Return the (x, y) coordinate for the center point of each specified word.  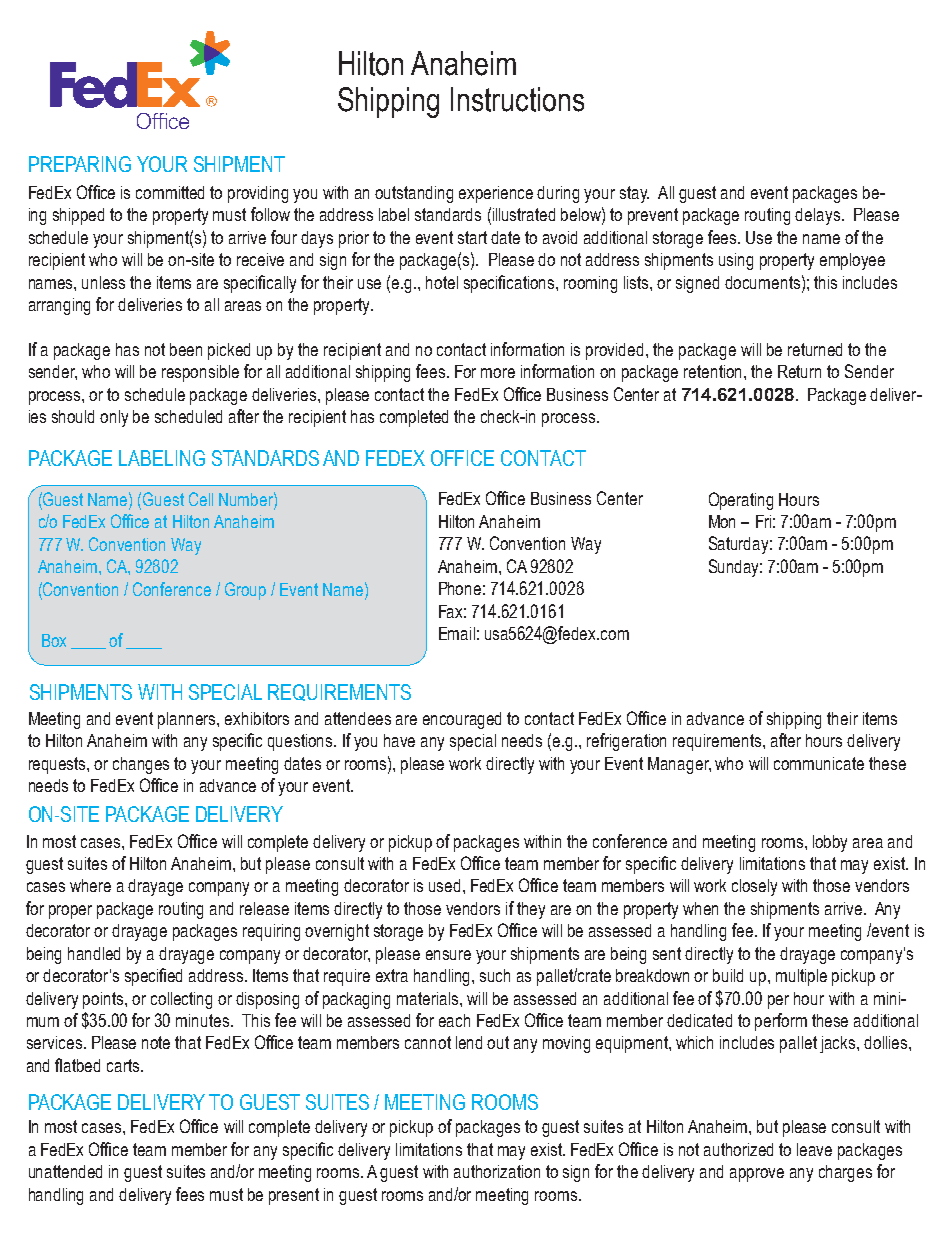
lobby (830, 843)
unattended (65, 1171)
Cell (201, 499)
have (399, 740)
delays (817, 216)
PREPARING (80, 164)
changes (141, 765)
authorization (497, 1171)
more (498, 373)
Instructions (517, 99)
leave (814, 1149)
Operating (741, 501)
